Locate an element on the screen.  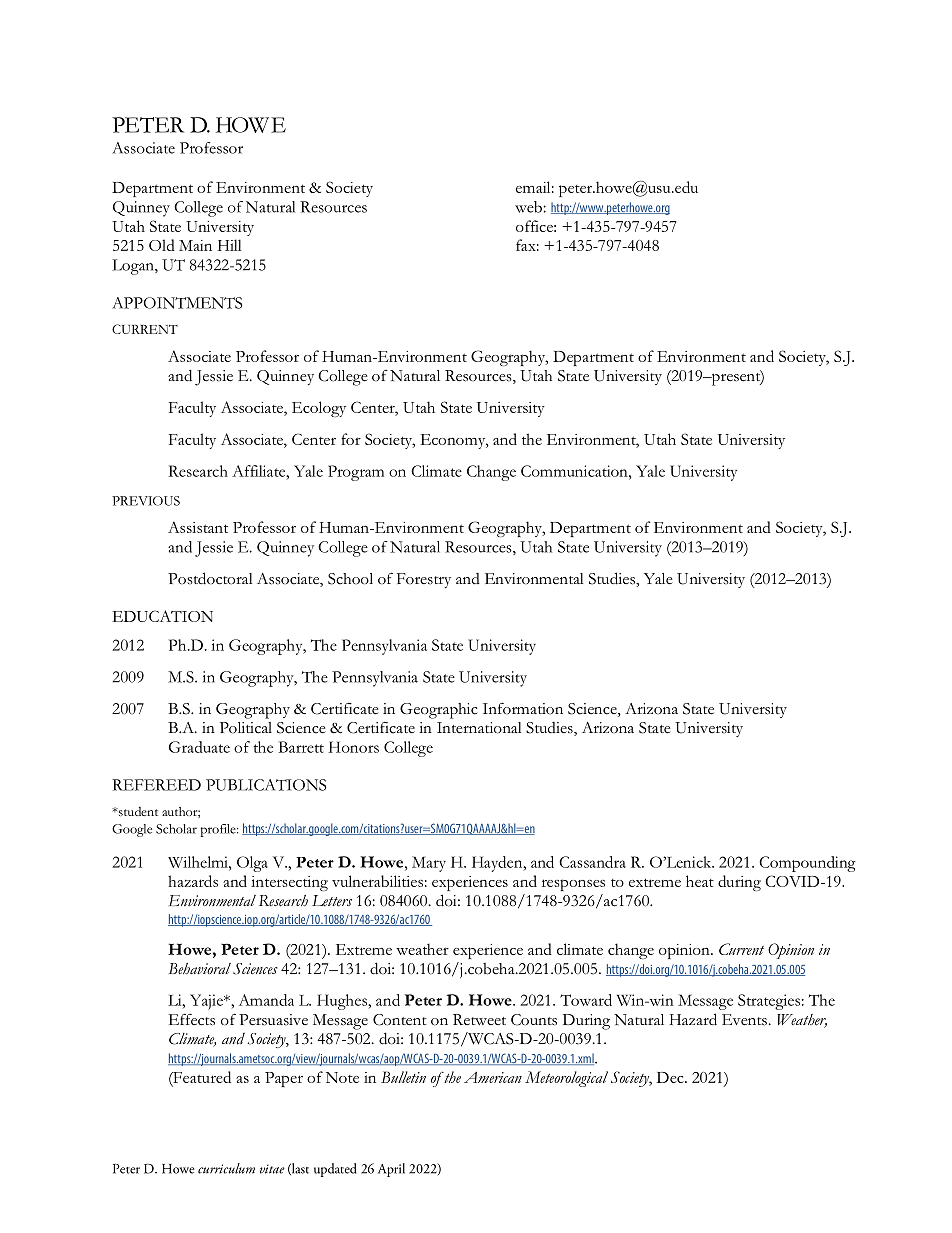
Information is located at coordinates (523, 708).
